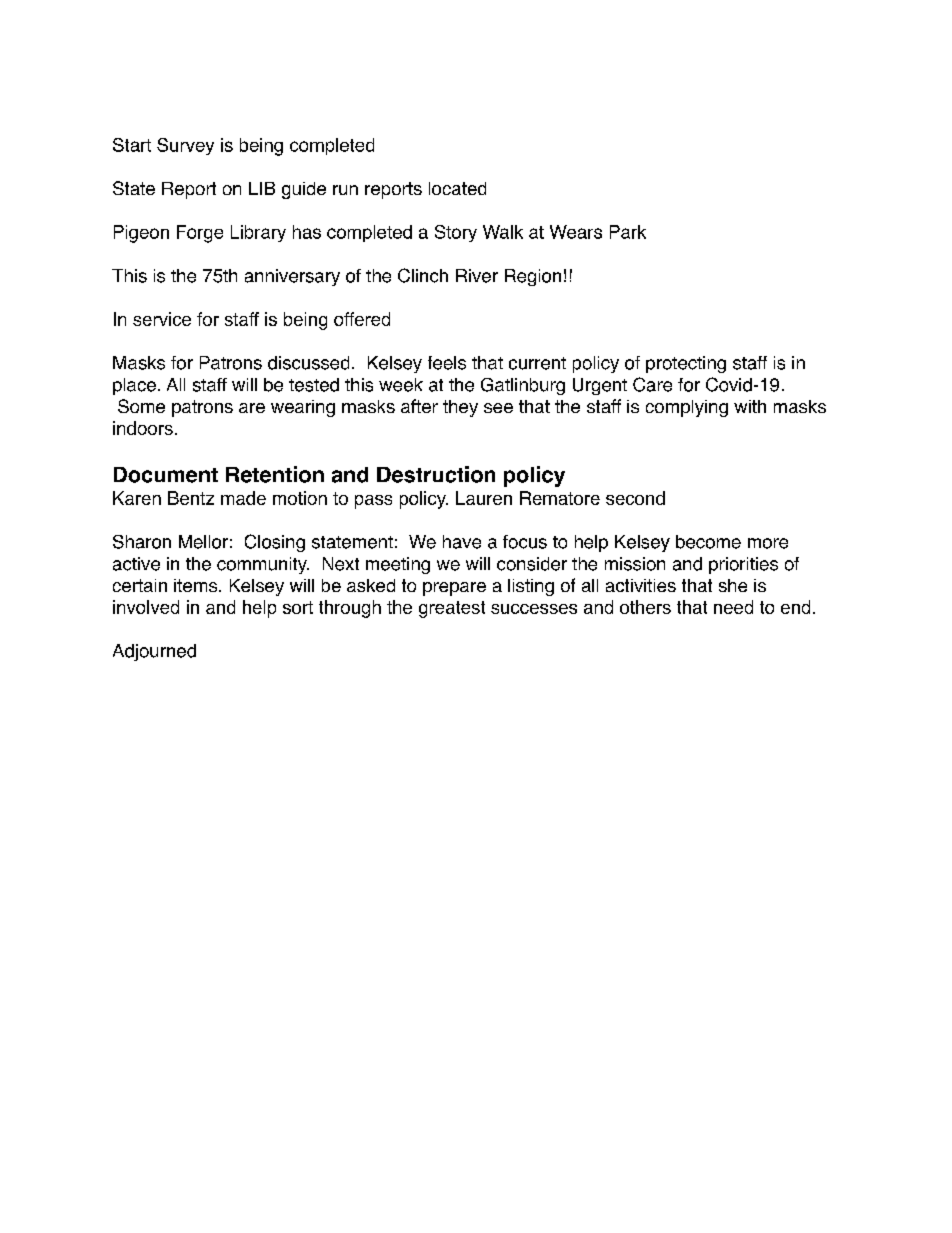 The width and height of the page is (952, 1233). What do you see at coordinates (686, 364) in the page?
I see `protecting` at bounding box center [686, 364].
